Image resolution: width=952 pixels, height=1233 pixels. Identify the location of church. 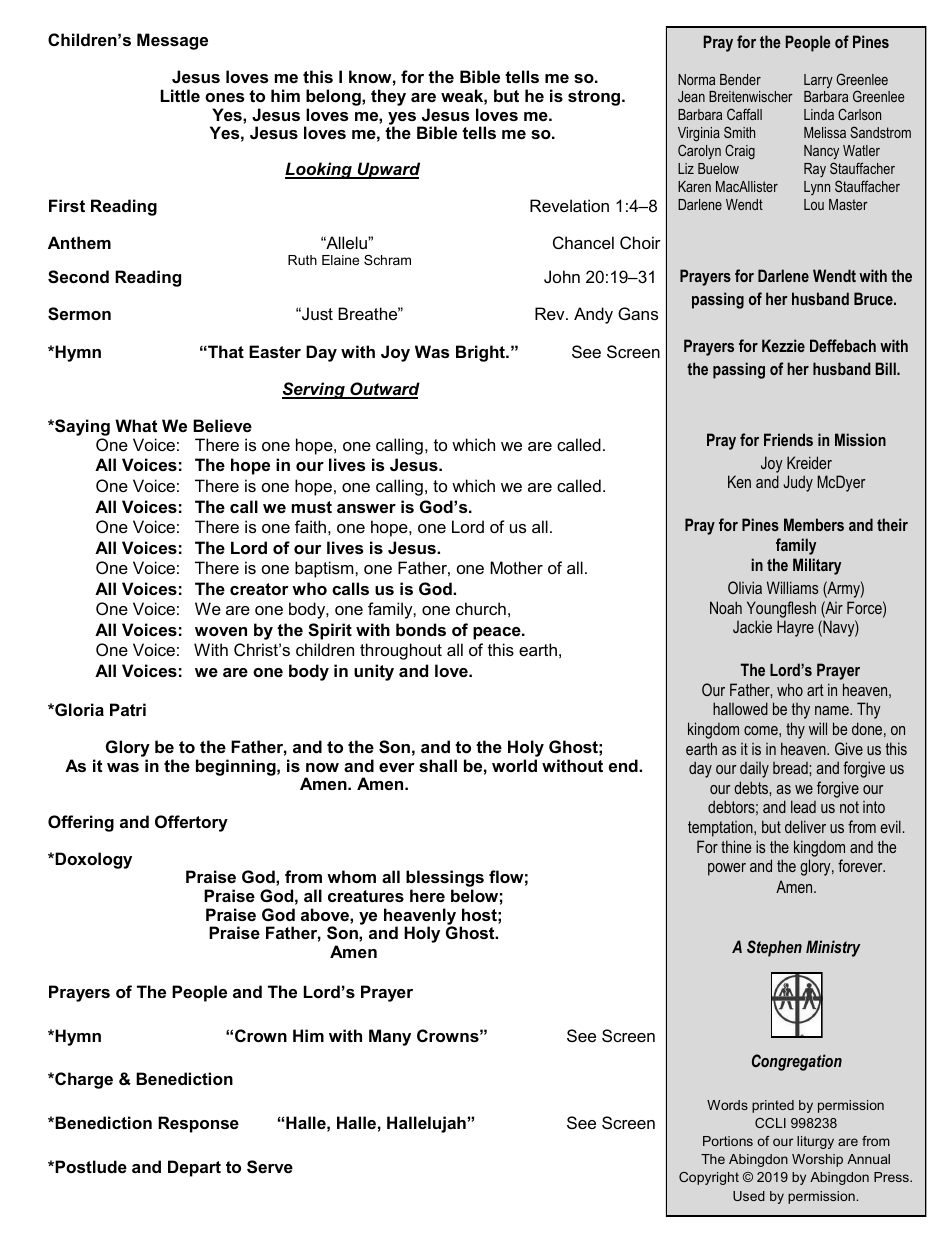
(481, 608).
